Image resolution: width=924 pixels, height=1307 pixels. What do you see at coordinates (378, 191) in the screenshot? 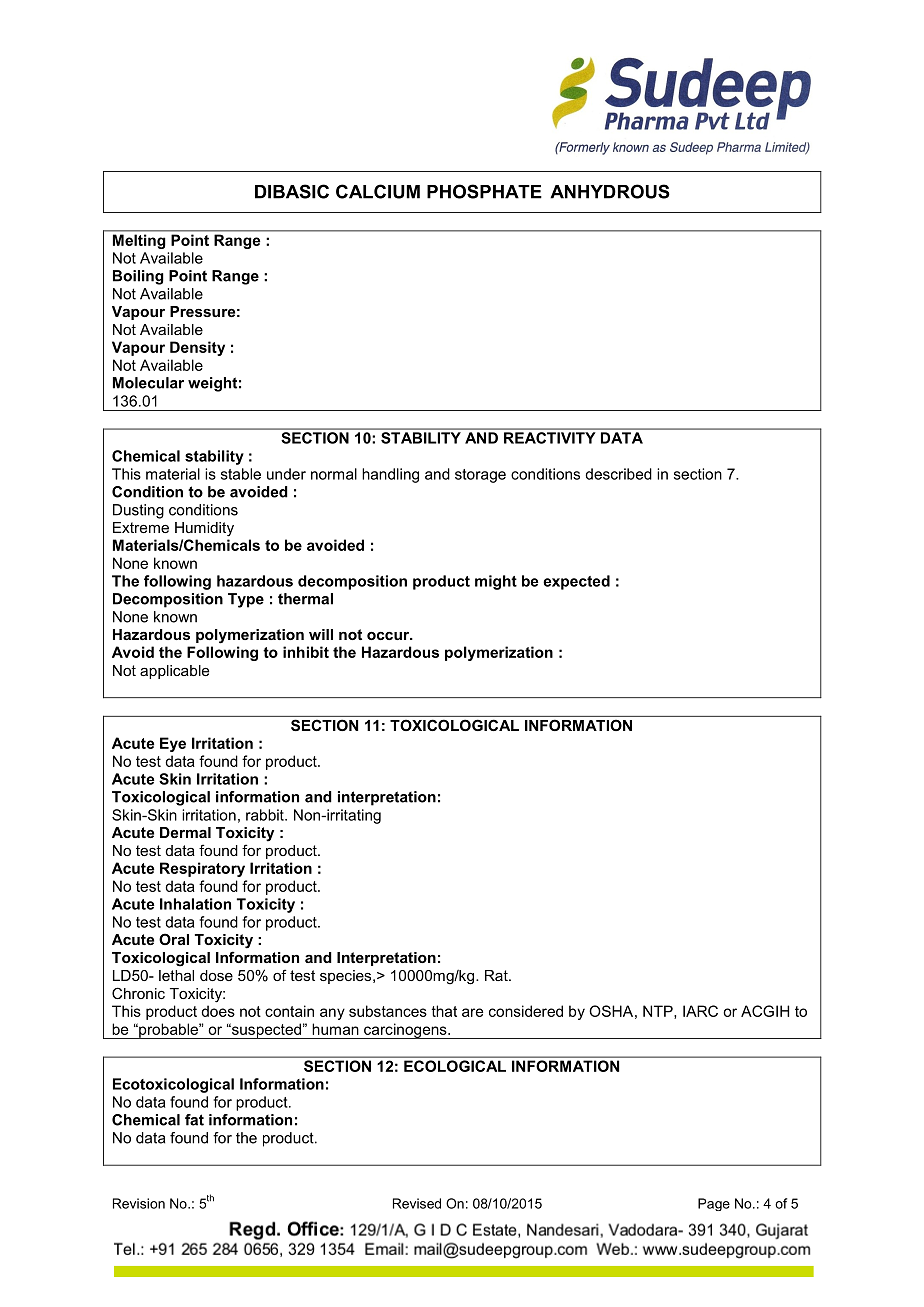
I see `CALCIUM` at bounding box center [378, 191].
